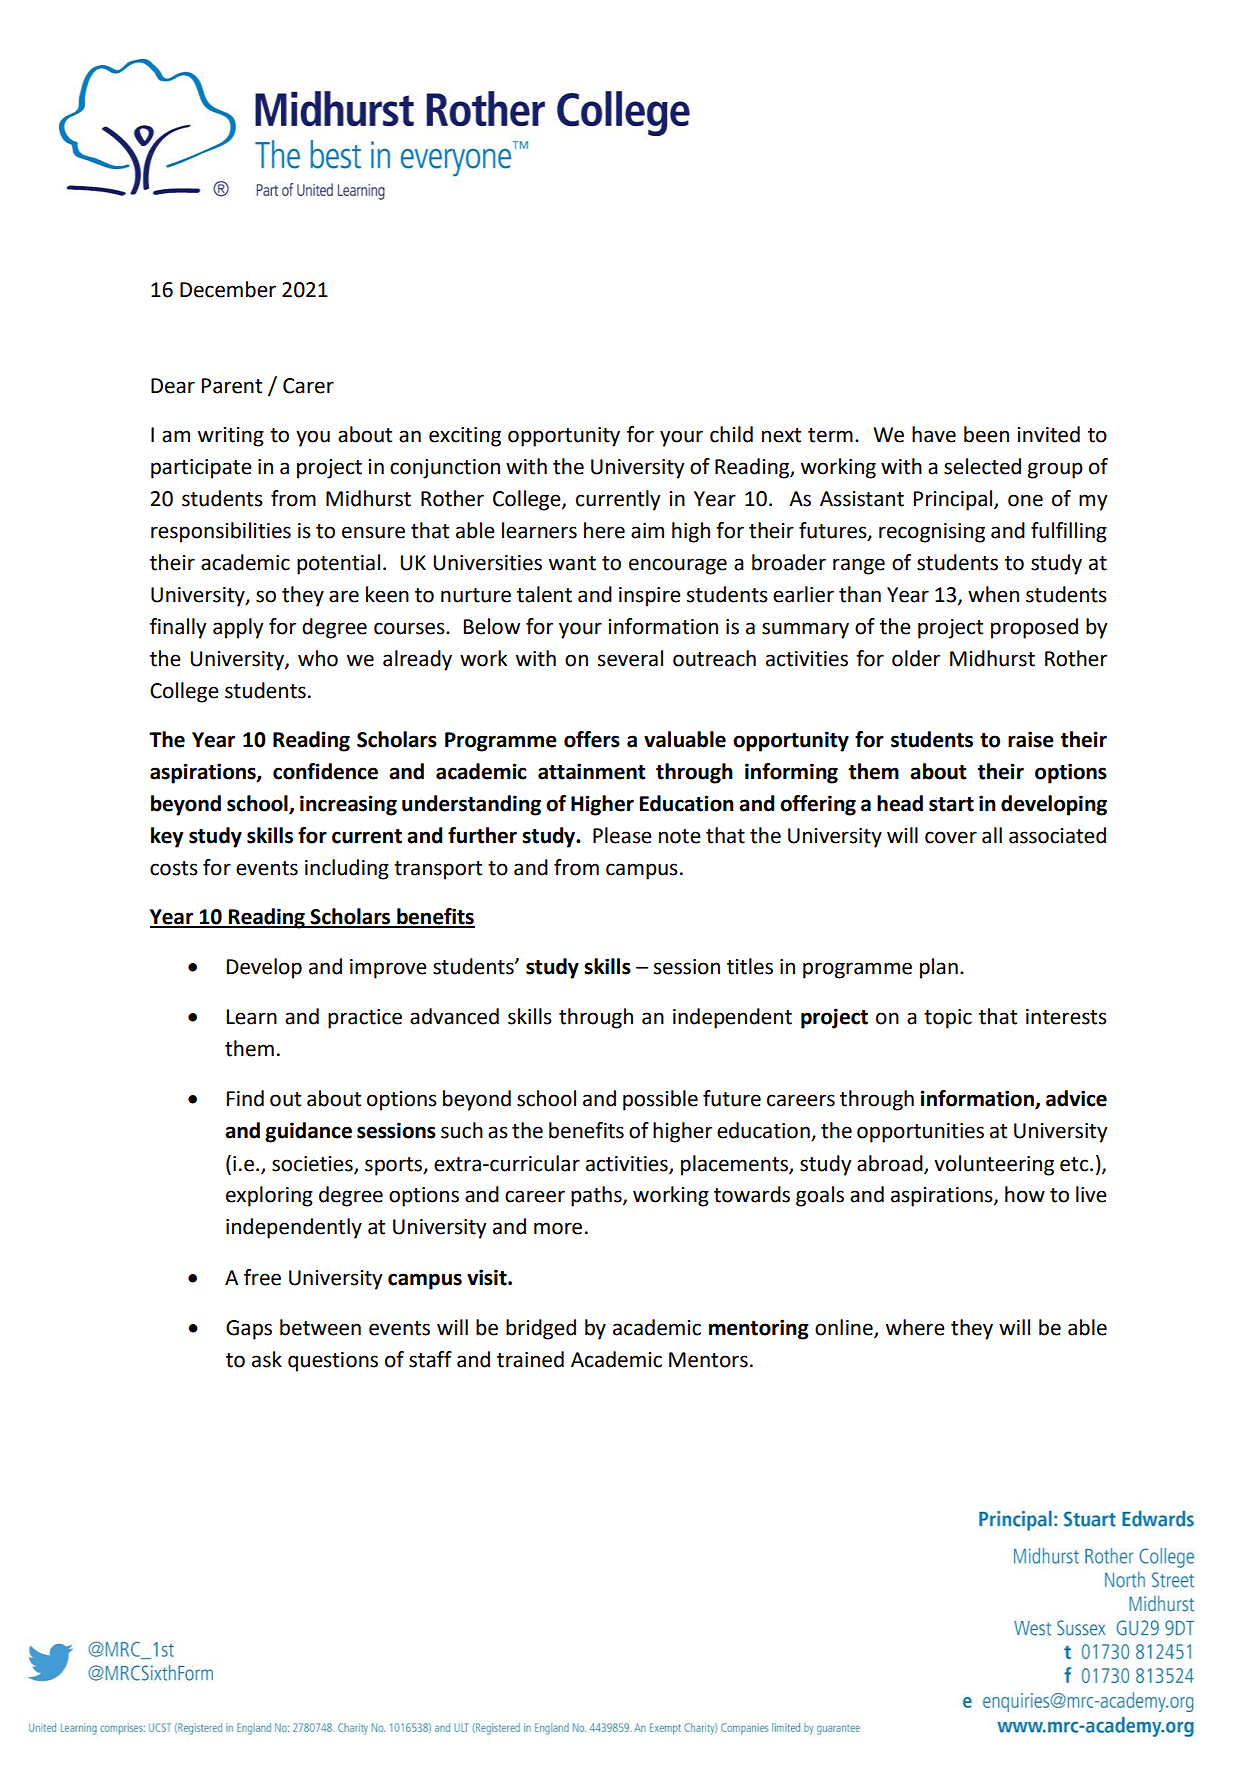 This screenshot has height=1777, width=1257. I want to click on Gaps, so click(249, 1330).
